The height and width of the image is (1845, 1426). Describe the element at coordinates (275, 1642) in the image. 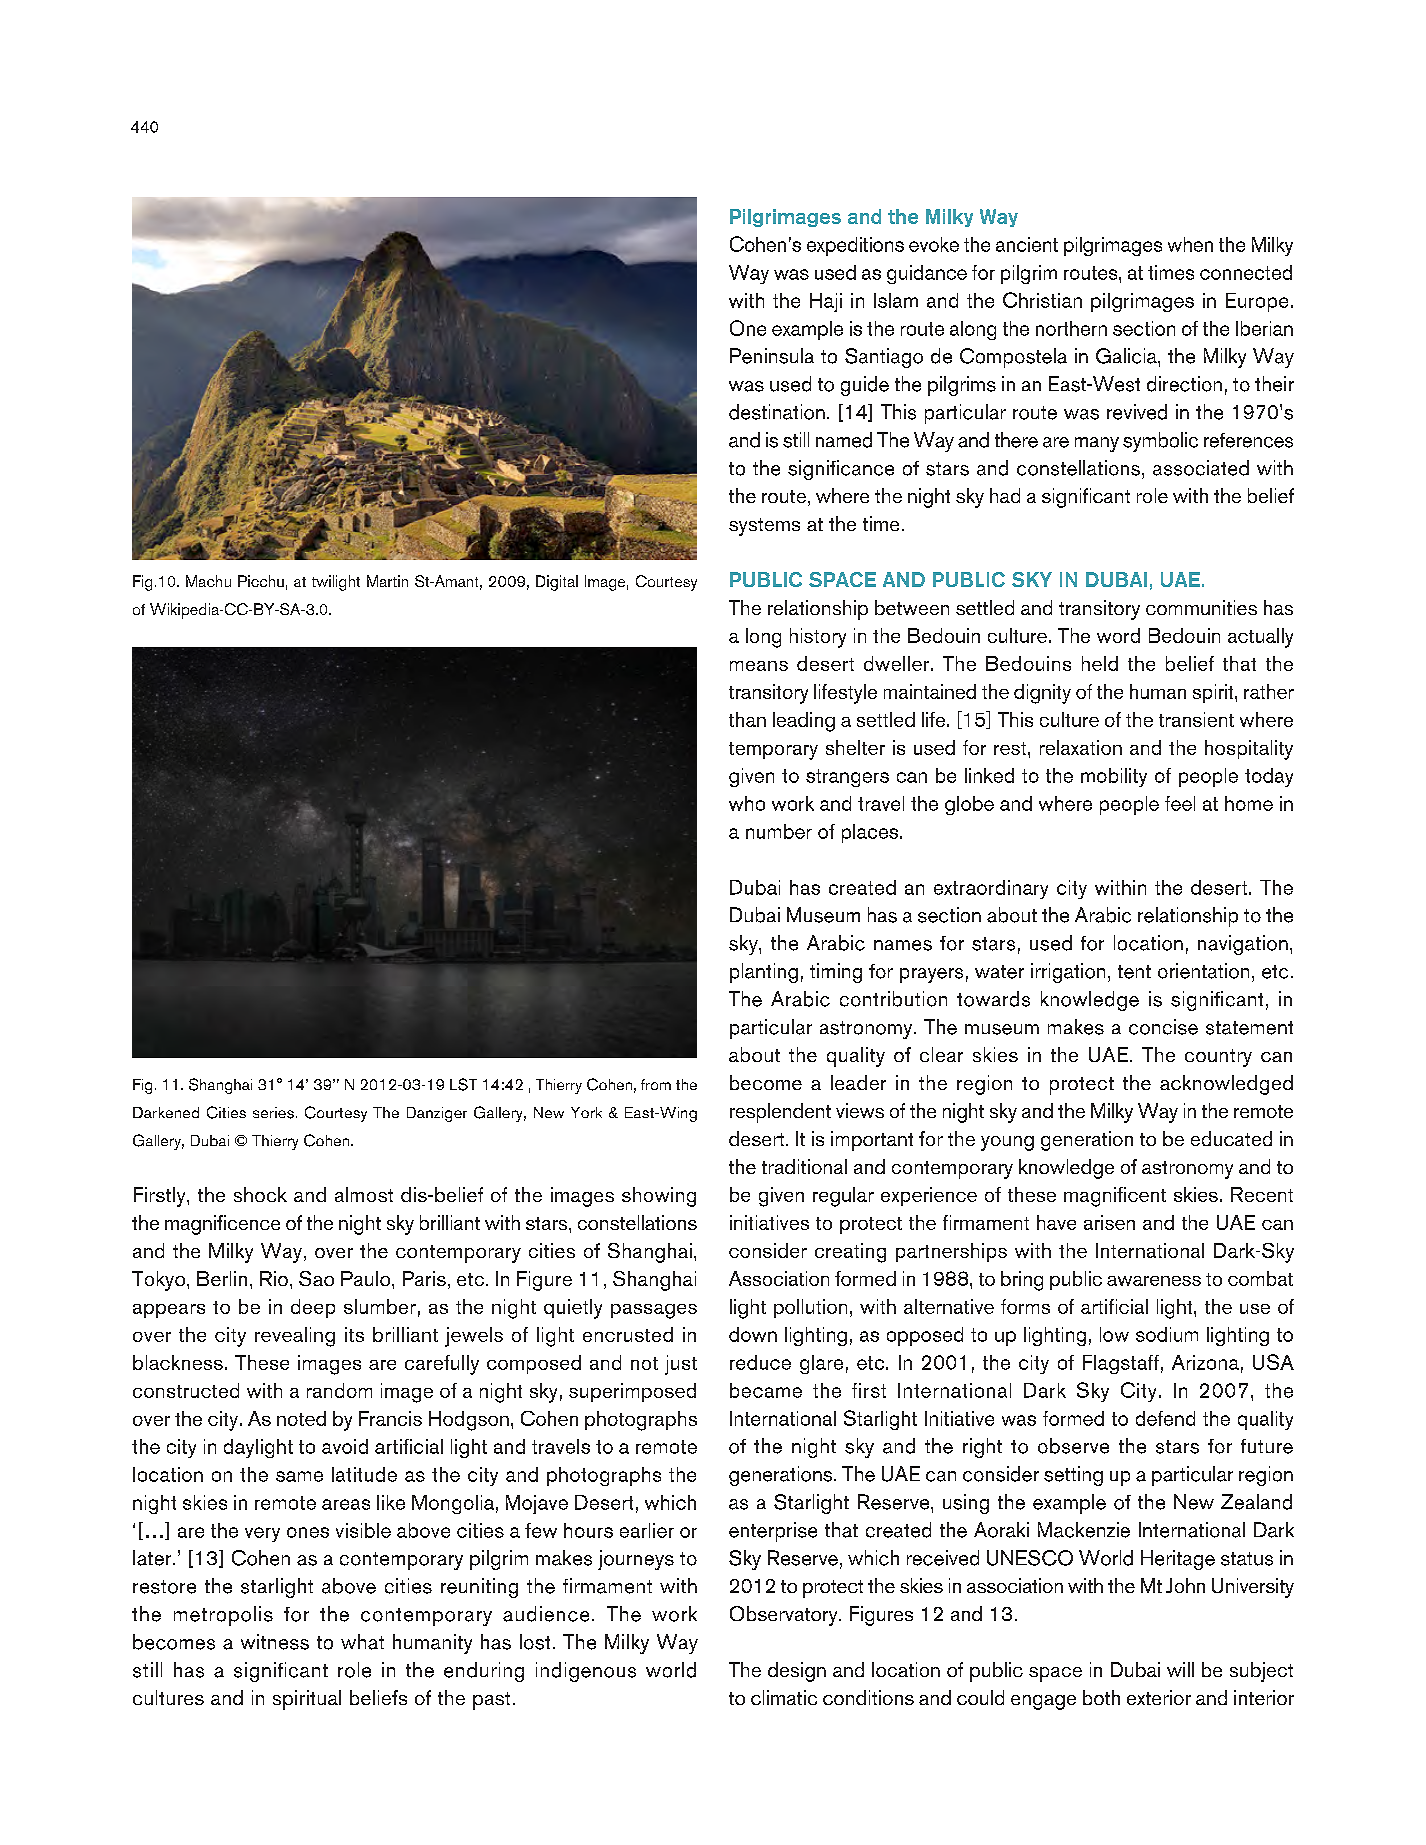

I see `witness` at that location.
